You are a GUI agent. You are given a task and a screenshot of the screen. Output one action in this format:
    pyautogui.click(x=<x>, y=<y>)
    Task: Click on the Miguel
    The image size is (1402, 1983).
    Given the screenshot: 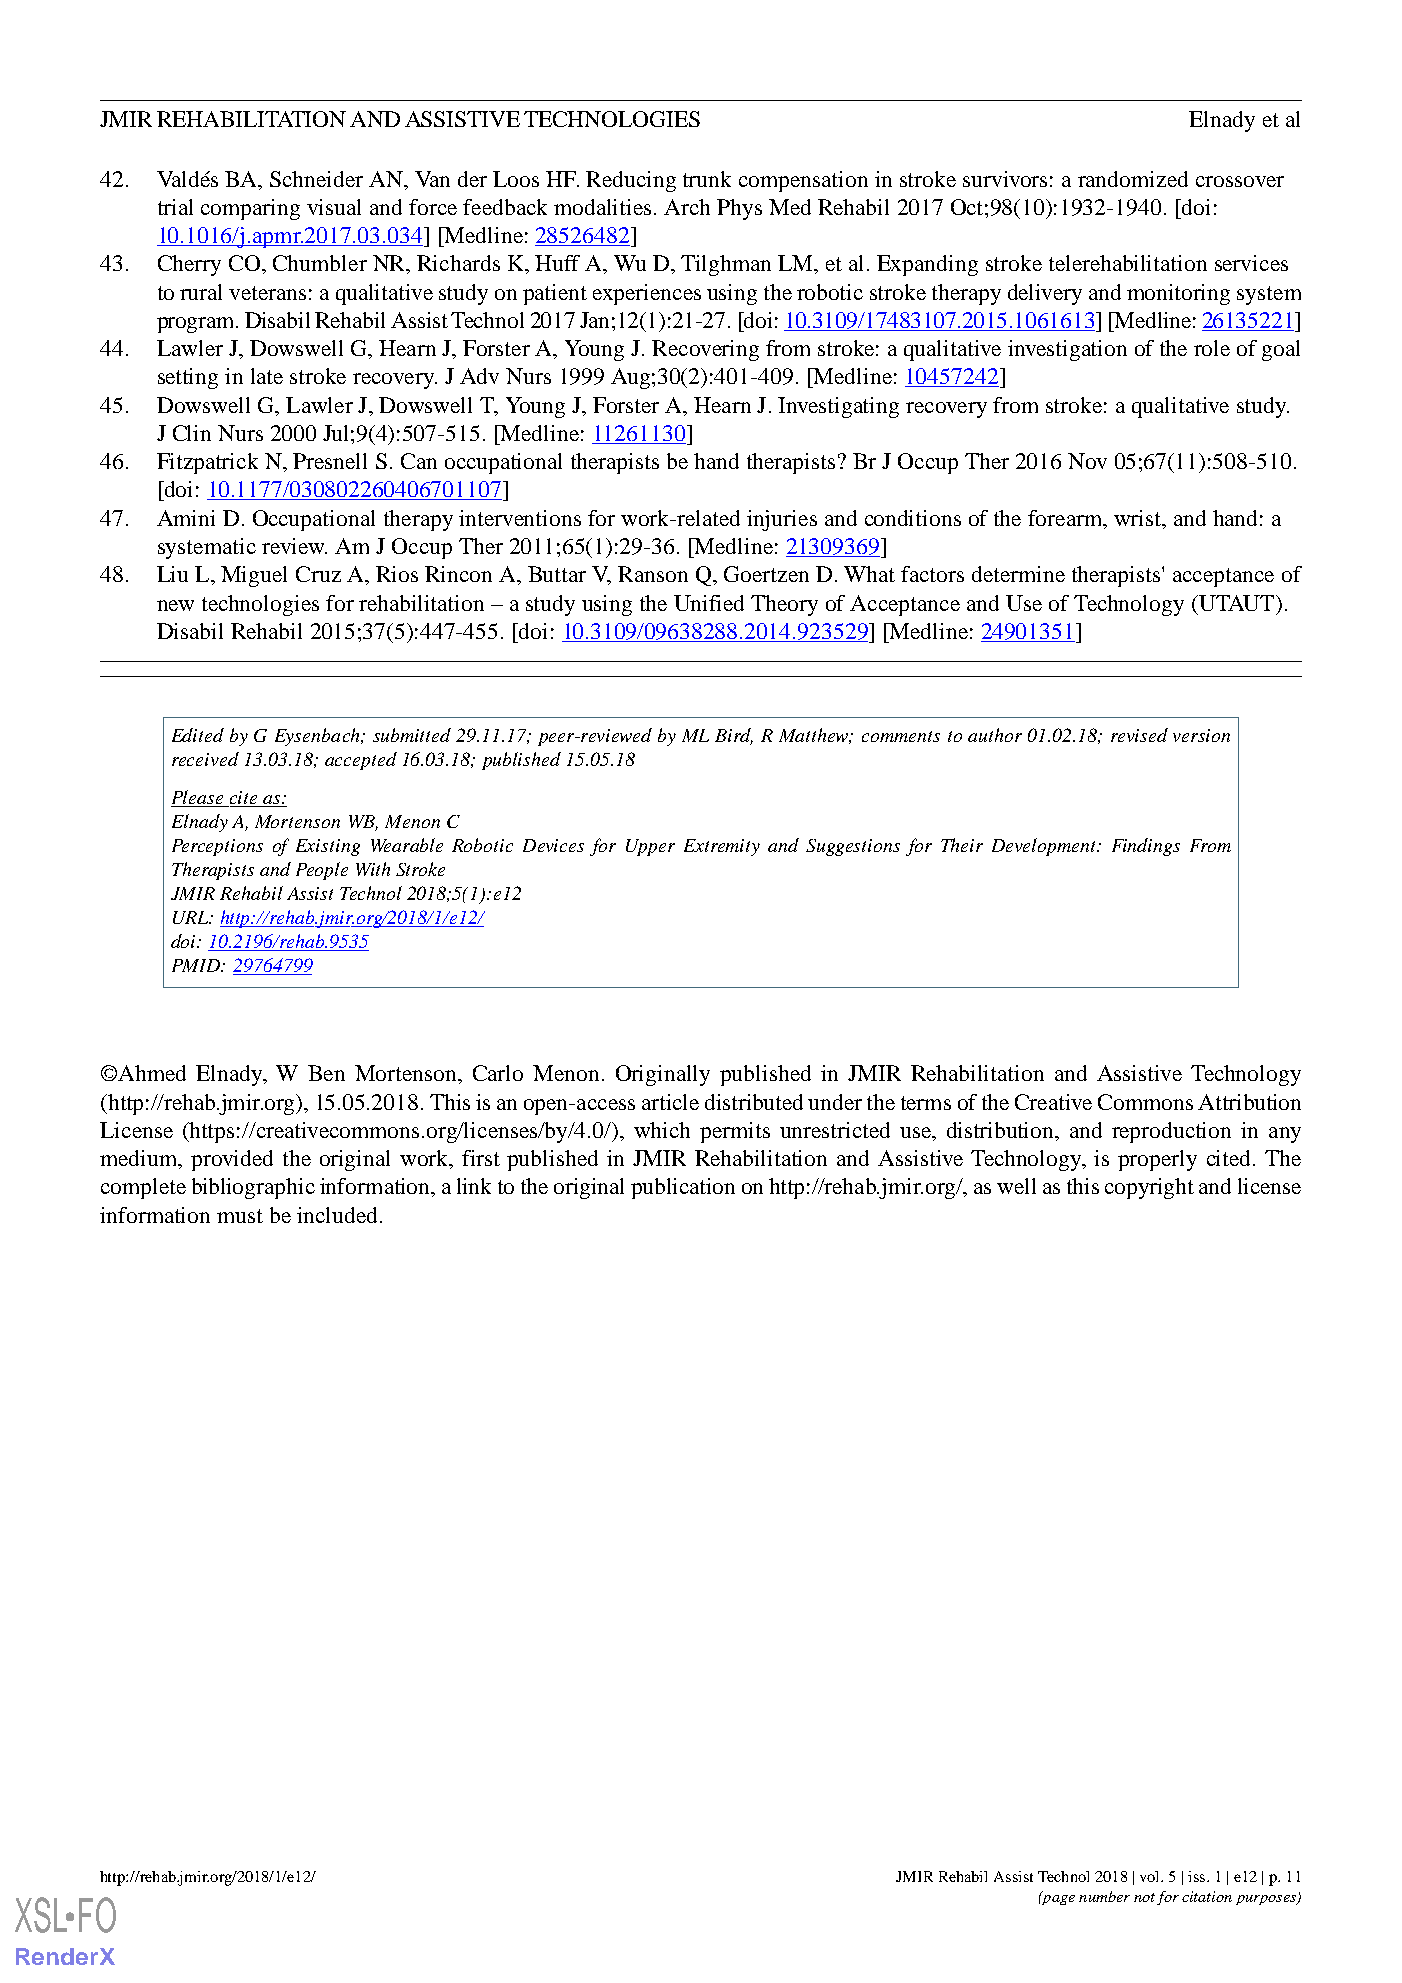 What is the action you would take?
    pyautogui.click(x=254, y=576)
